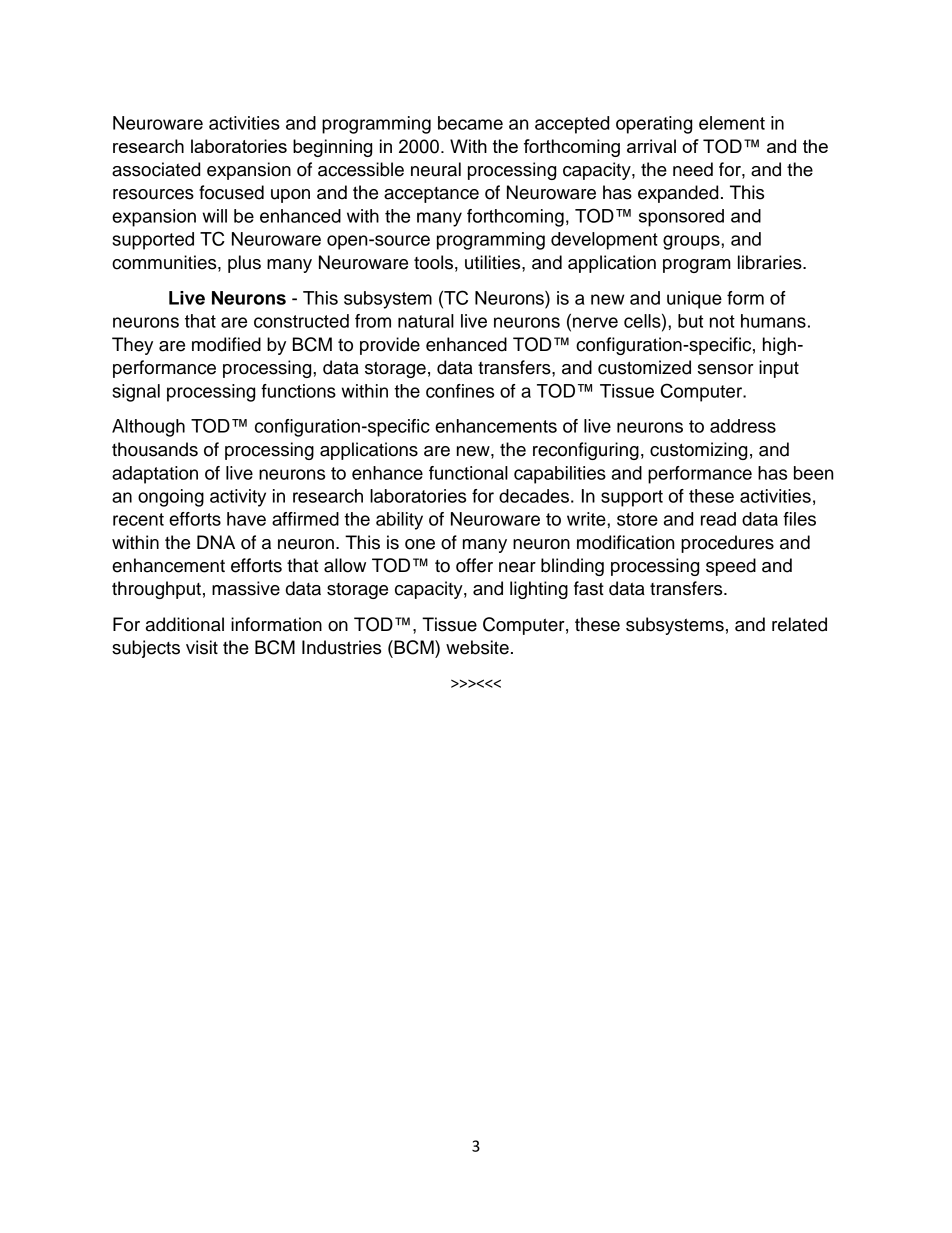 The width and height of the screenshot is (952, 1233). What do you see at coordinates (238, 498) in the screenshot?
I see `activity` at bounding box center [238, 498].
